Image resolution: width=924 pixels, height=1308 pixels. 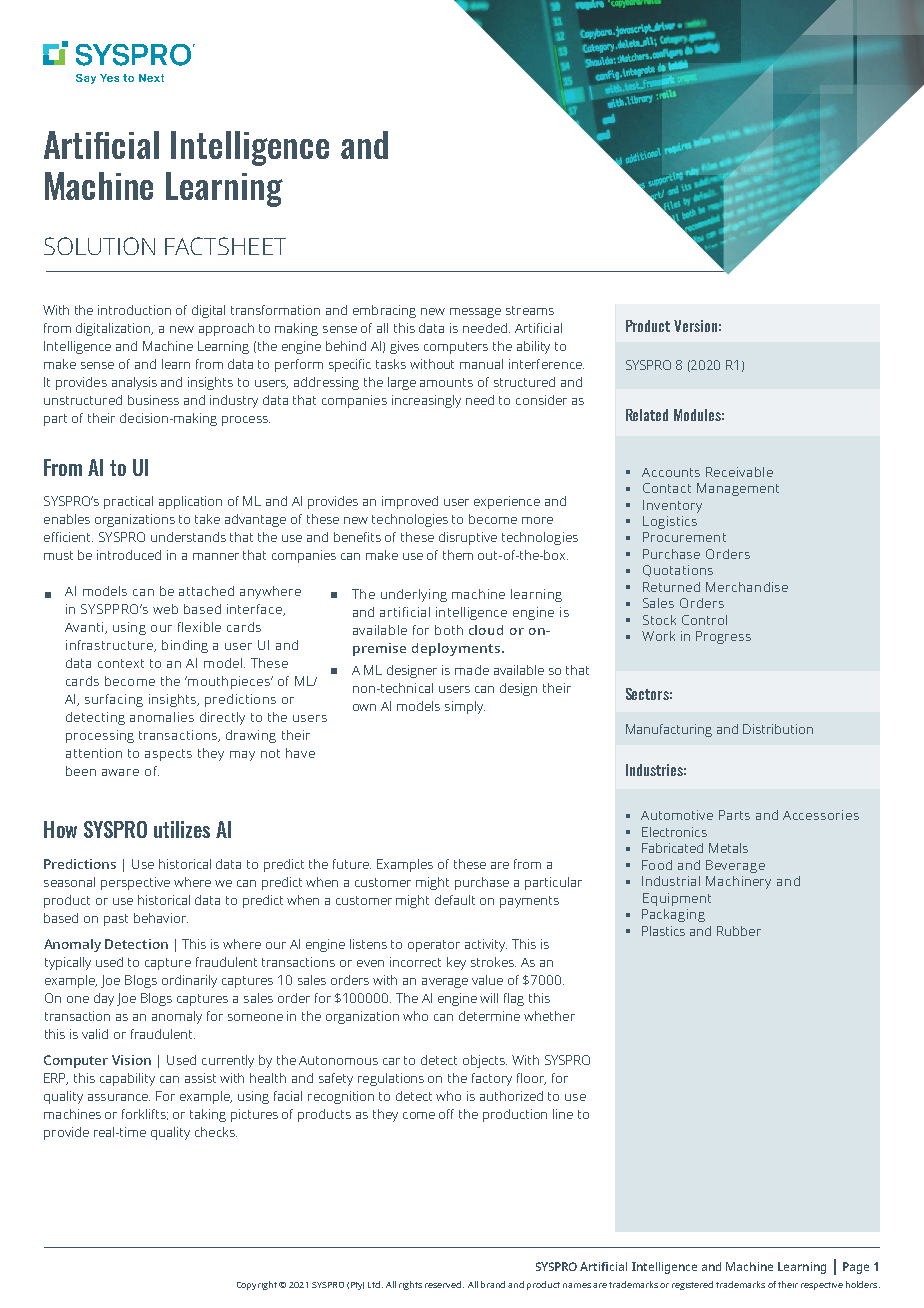 I want to click on Vision, so click(x=131, y=1060).
